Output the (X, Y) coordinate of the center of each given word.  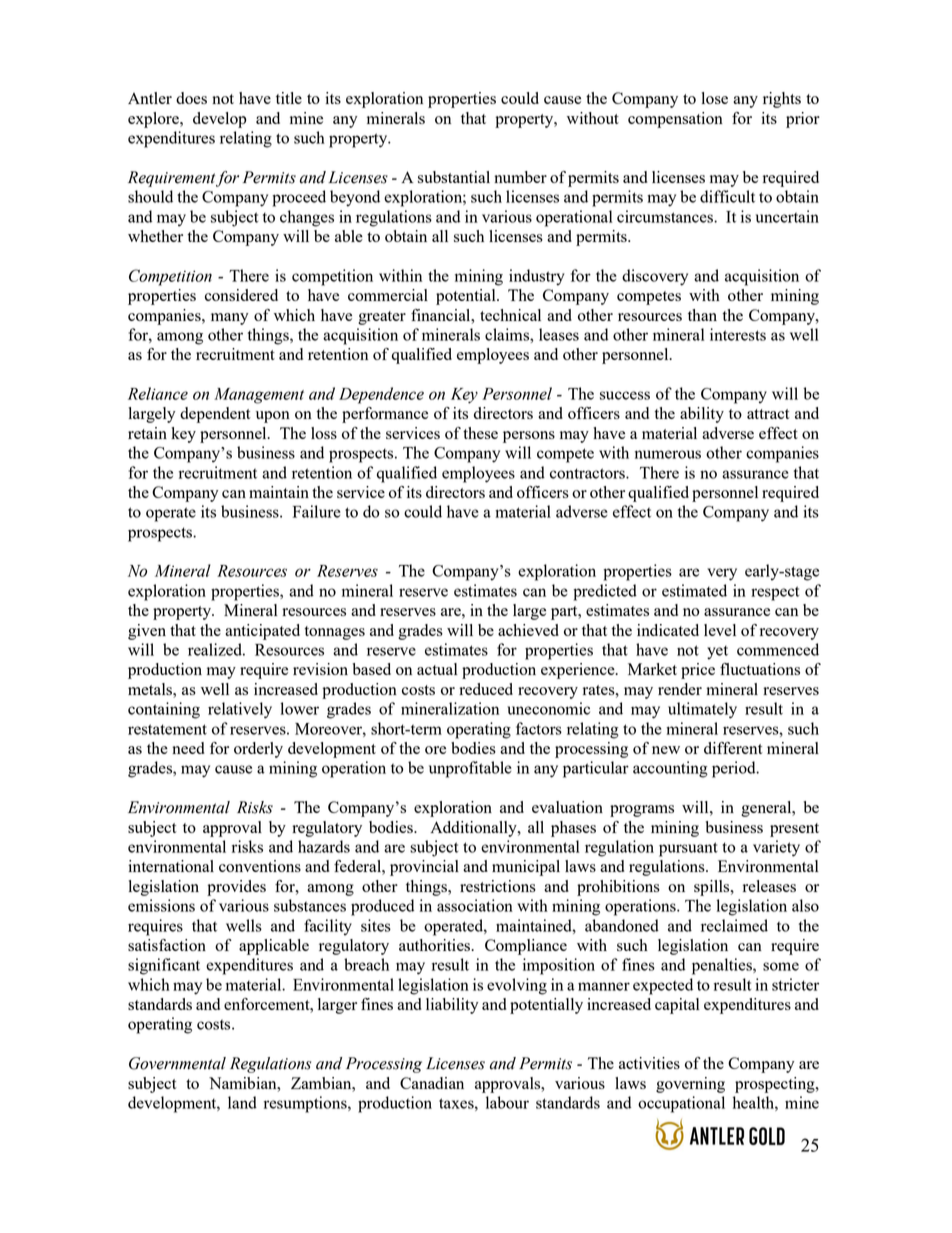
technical (510, 315)
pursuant (688, 849)
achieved (528, 630)
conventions (260, 866)
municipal (526, 868)
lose (715, 98)
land (242, 1102)
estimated (694, 590)
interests (738, 334)
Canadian (432, 1083)
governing (690, 1085)
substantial (454, 177)
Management (259, 396)
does (191, 98)
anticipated (262, 632)
